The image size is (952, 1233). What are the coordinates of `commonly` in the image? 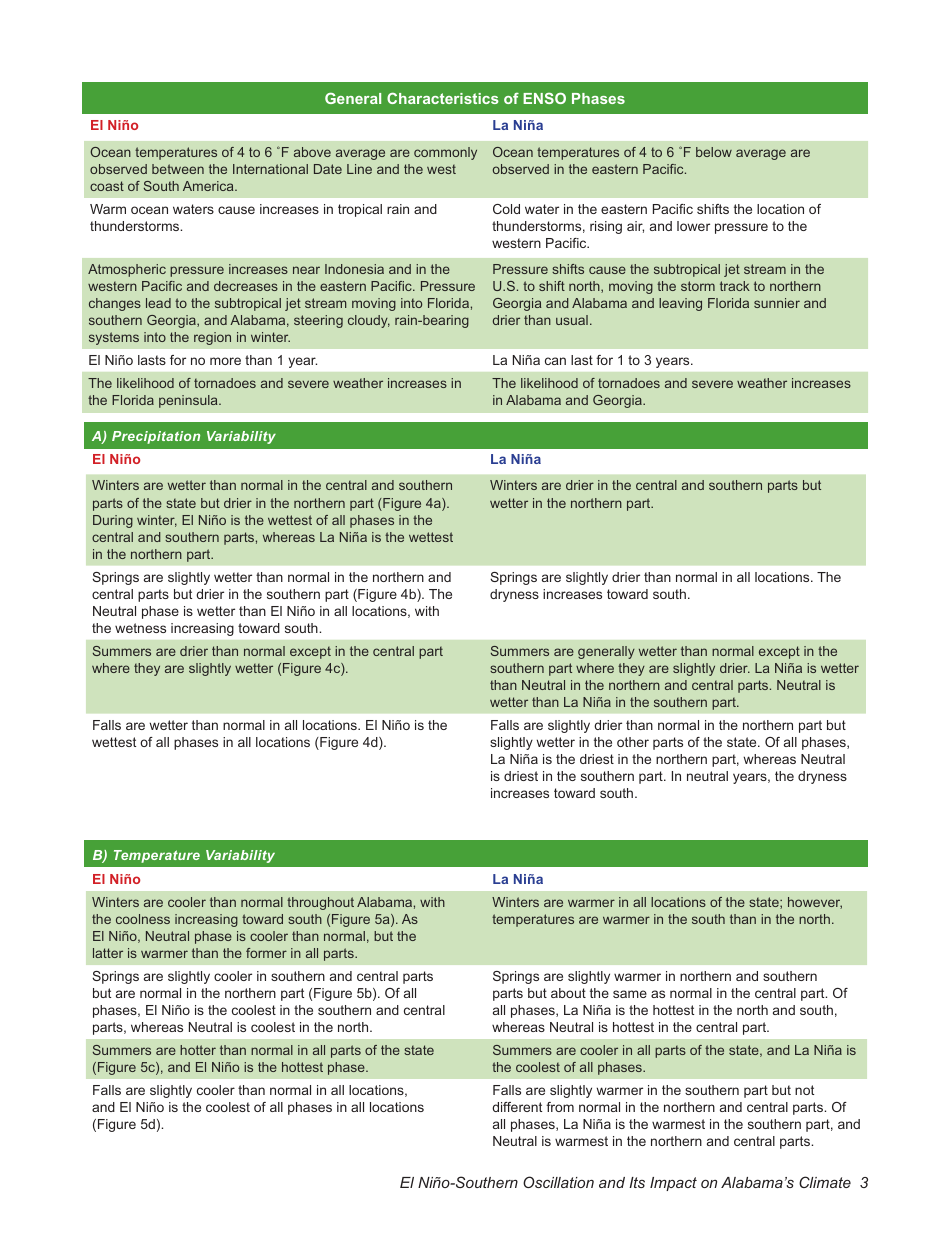 It's located at (445, 153).
